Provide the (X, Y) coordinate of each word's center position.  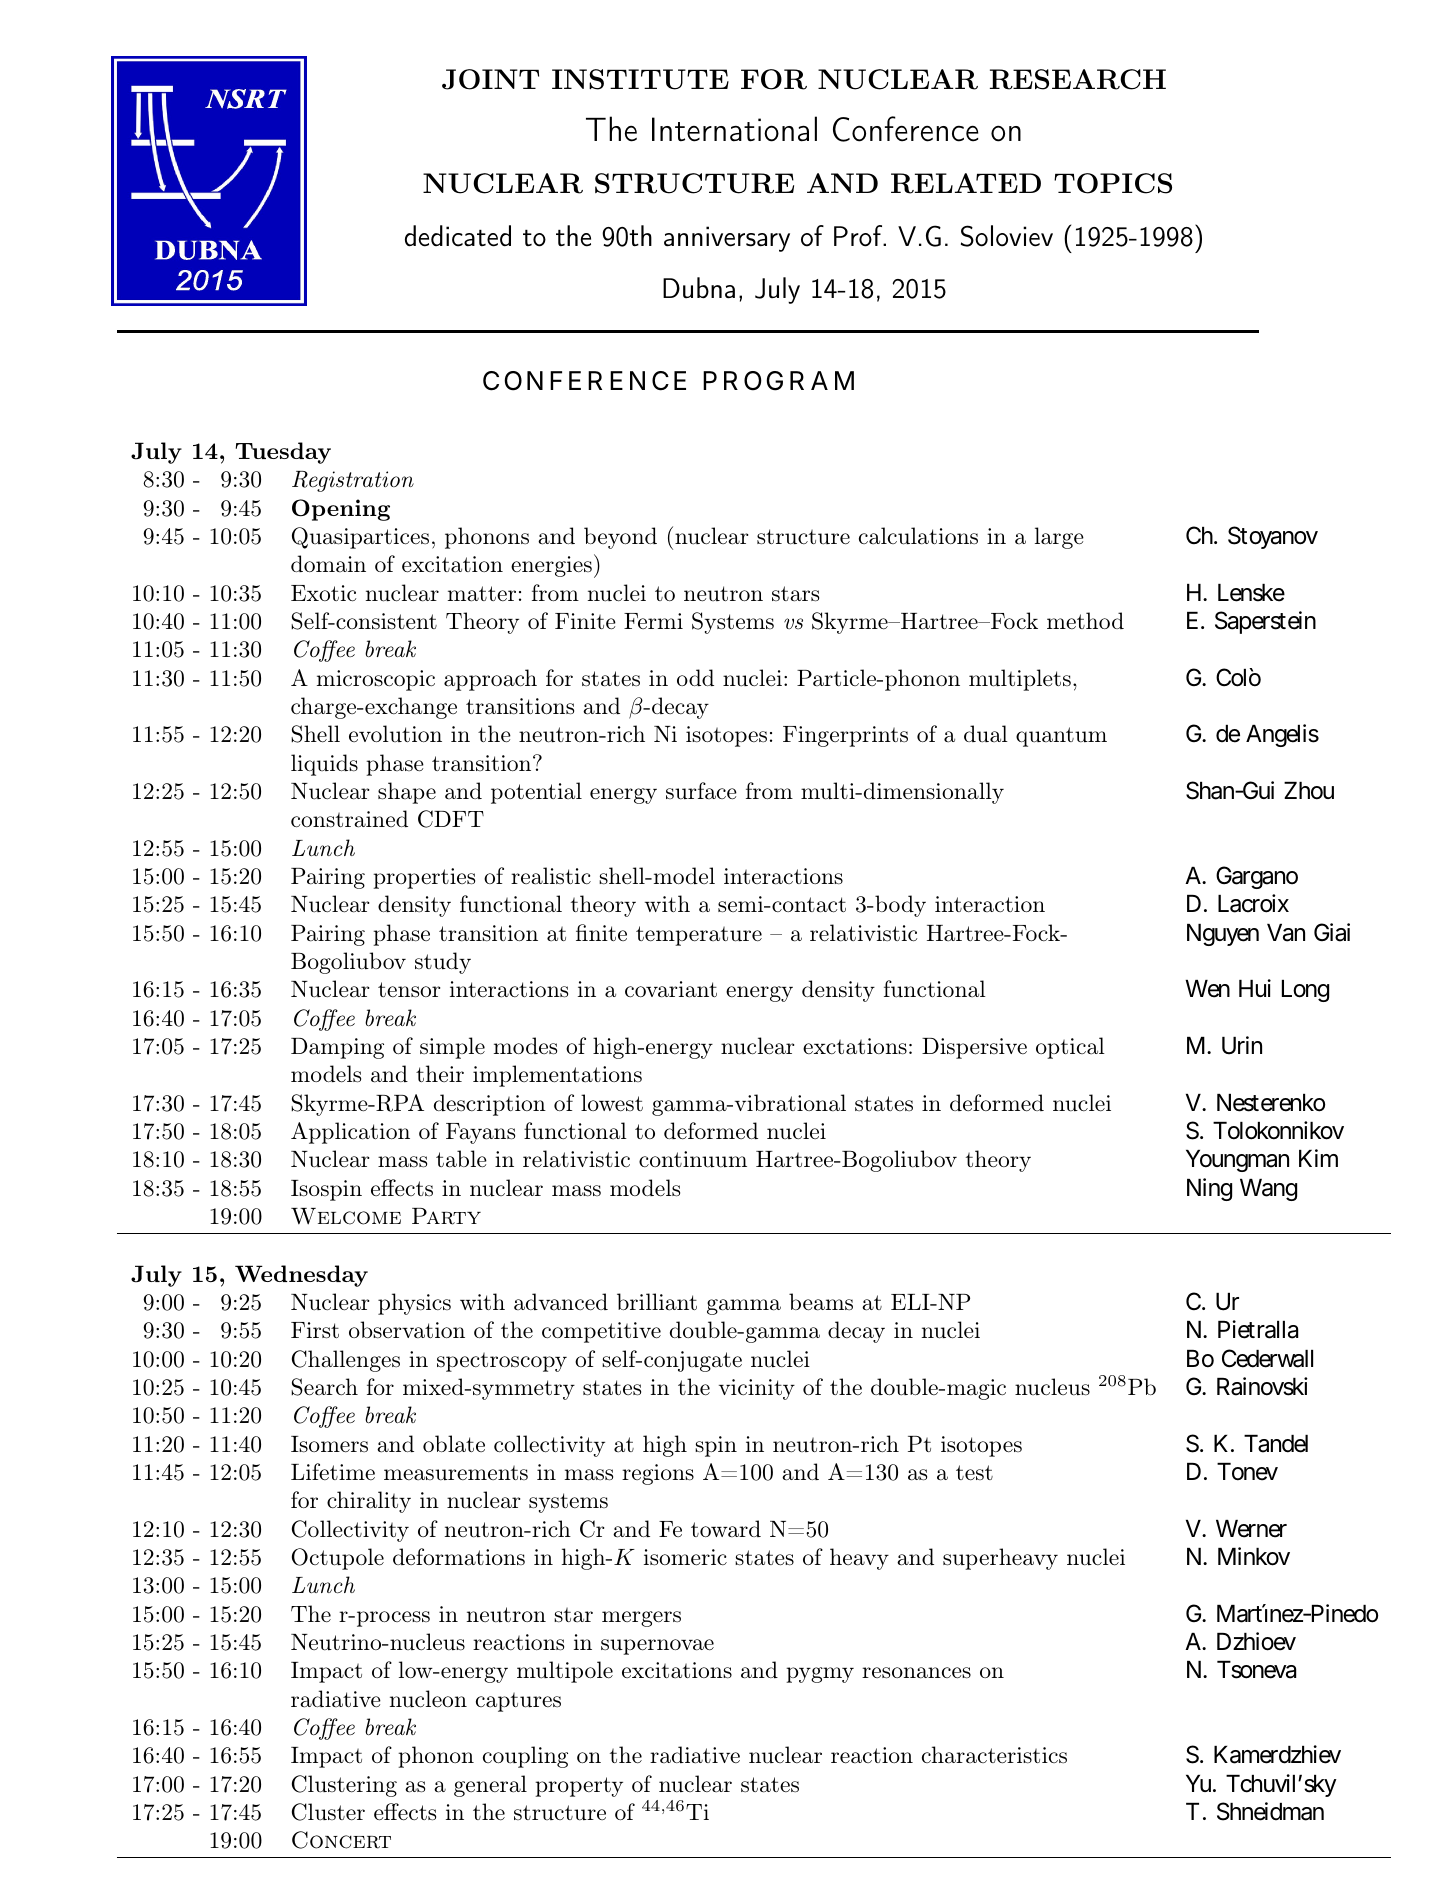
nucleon (428, 1699)
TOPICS (1113, 183)
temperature (699, 936)
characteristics (994, 1755)
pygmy (820, 1675)
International (734, 129)
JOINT (490, 79)
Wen (1207, 989)
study (443, 963)
